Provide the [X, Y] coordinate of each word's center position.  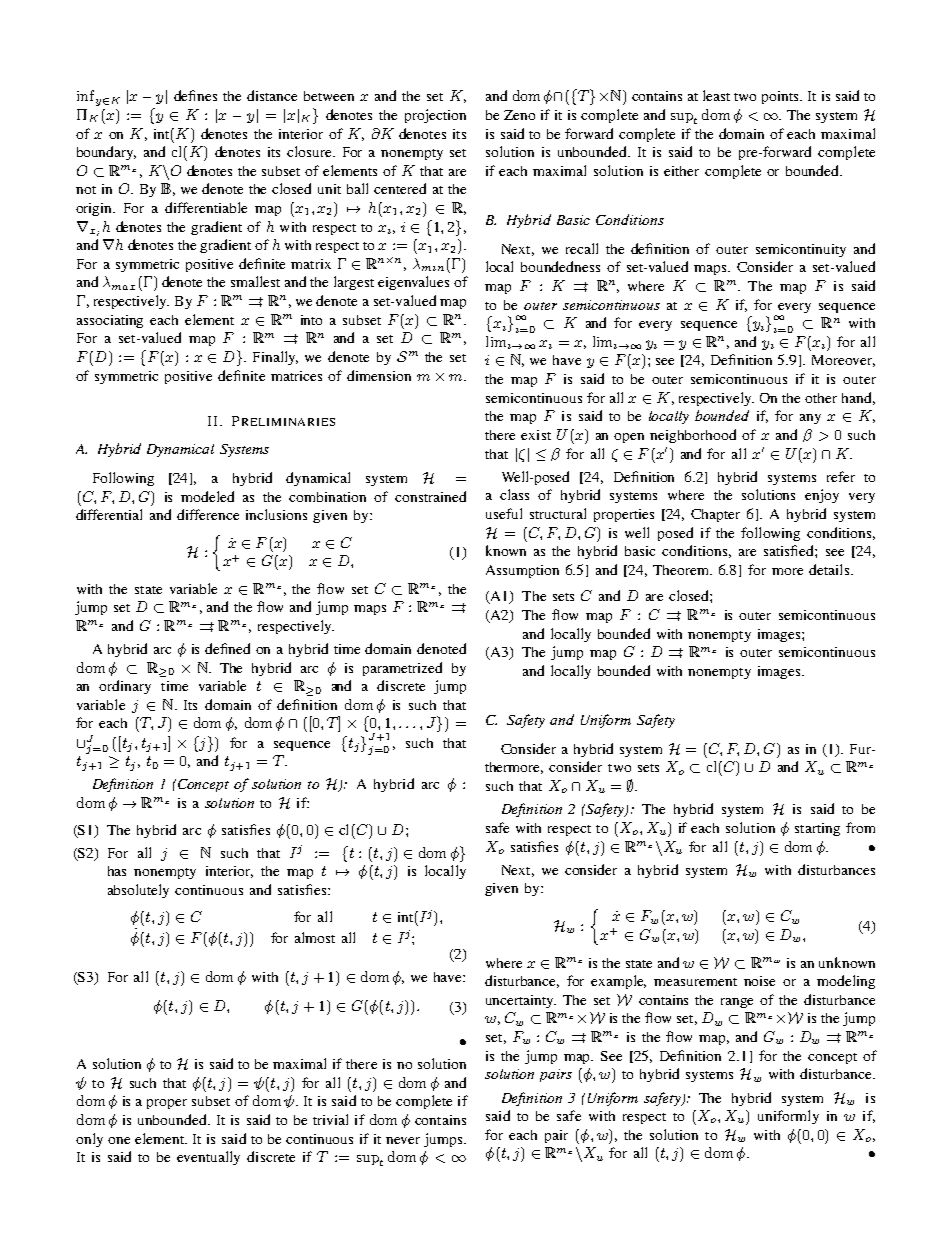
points [781, 97]
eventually [208, 1158]
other [821, 398]
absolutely [138, 891]
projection [435, 116]
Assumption [522, 571]
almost [315, 937]
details [830, 569]
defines [195, 95]
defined [227, 648]
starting [817, 829]
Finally [275, 358]
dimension [379, 375]
